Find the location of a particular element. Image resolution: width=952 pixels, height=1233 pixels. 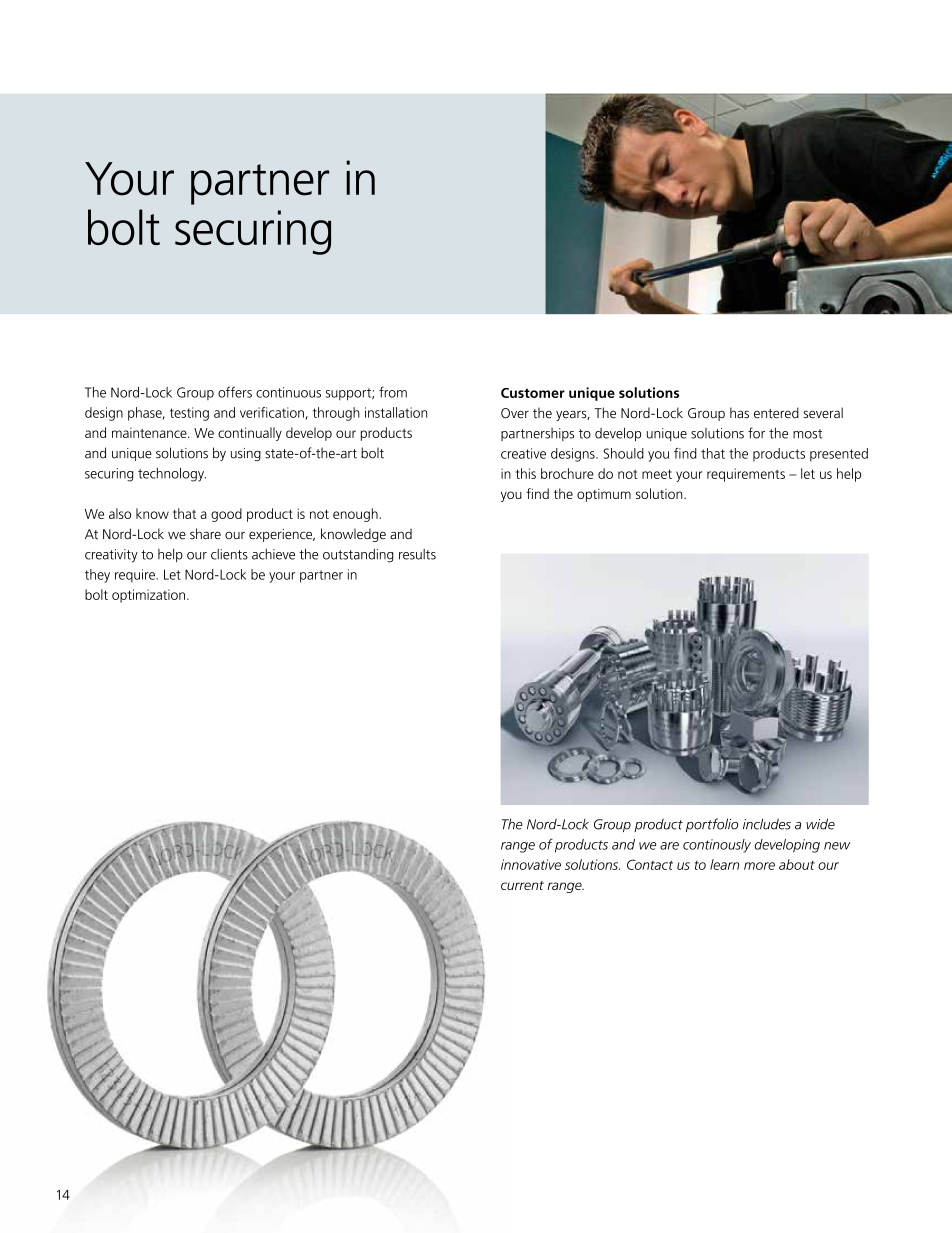

clients is located at coordinates (229, 554).
